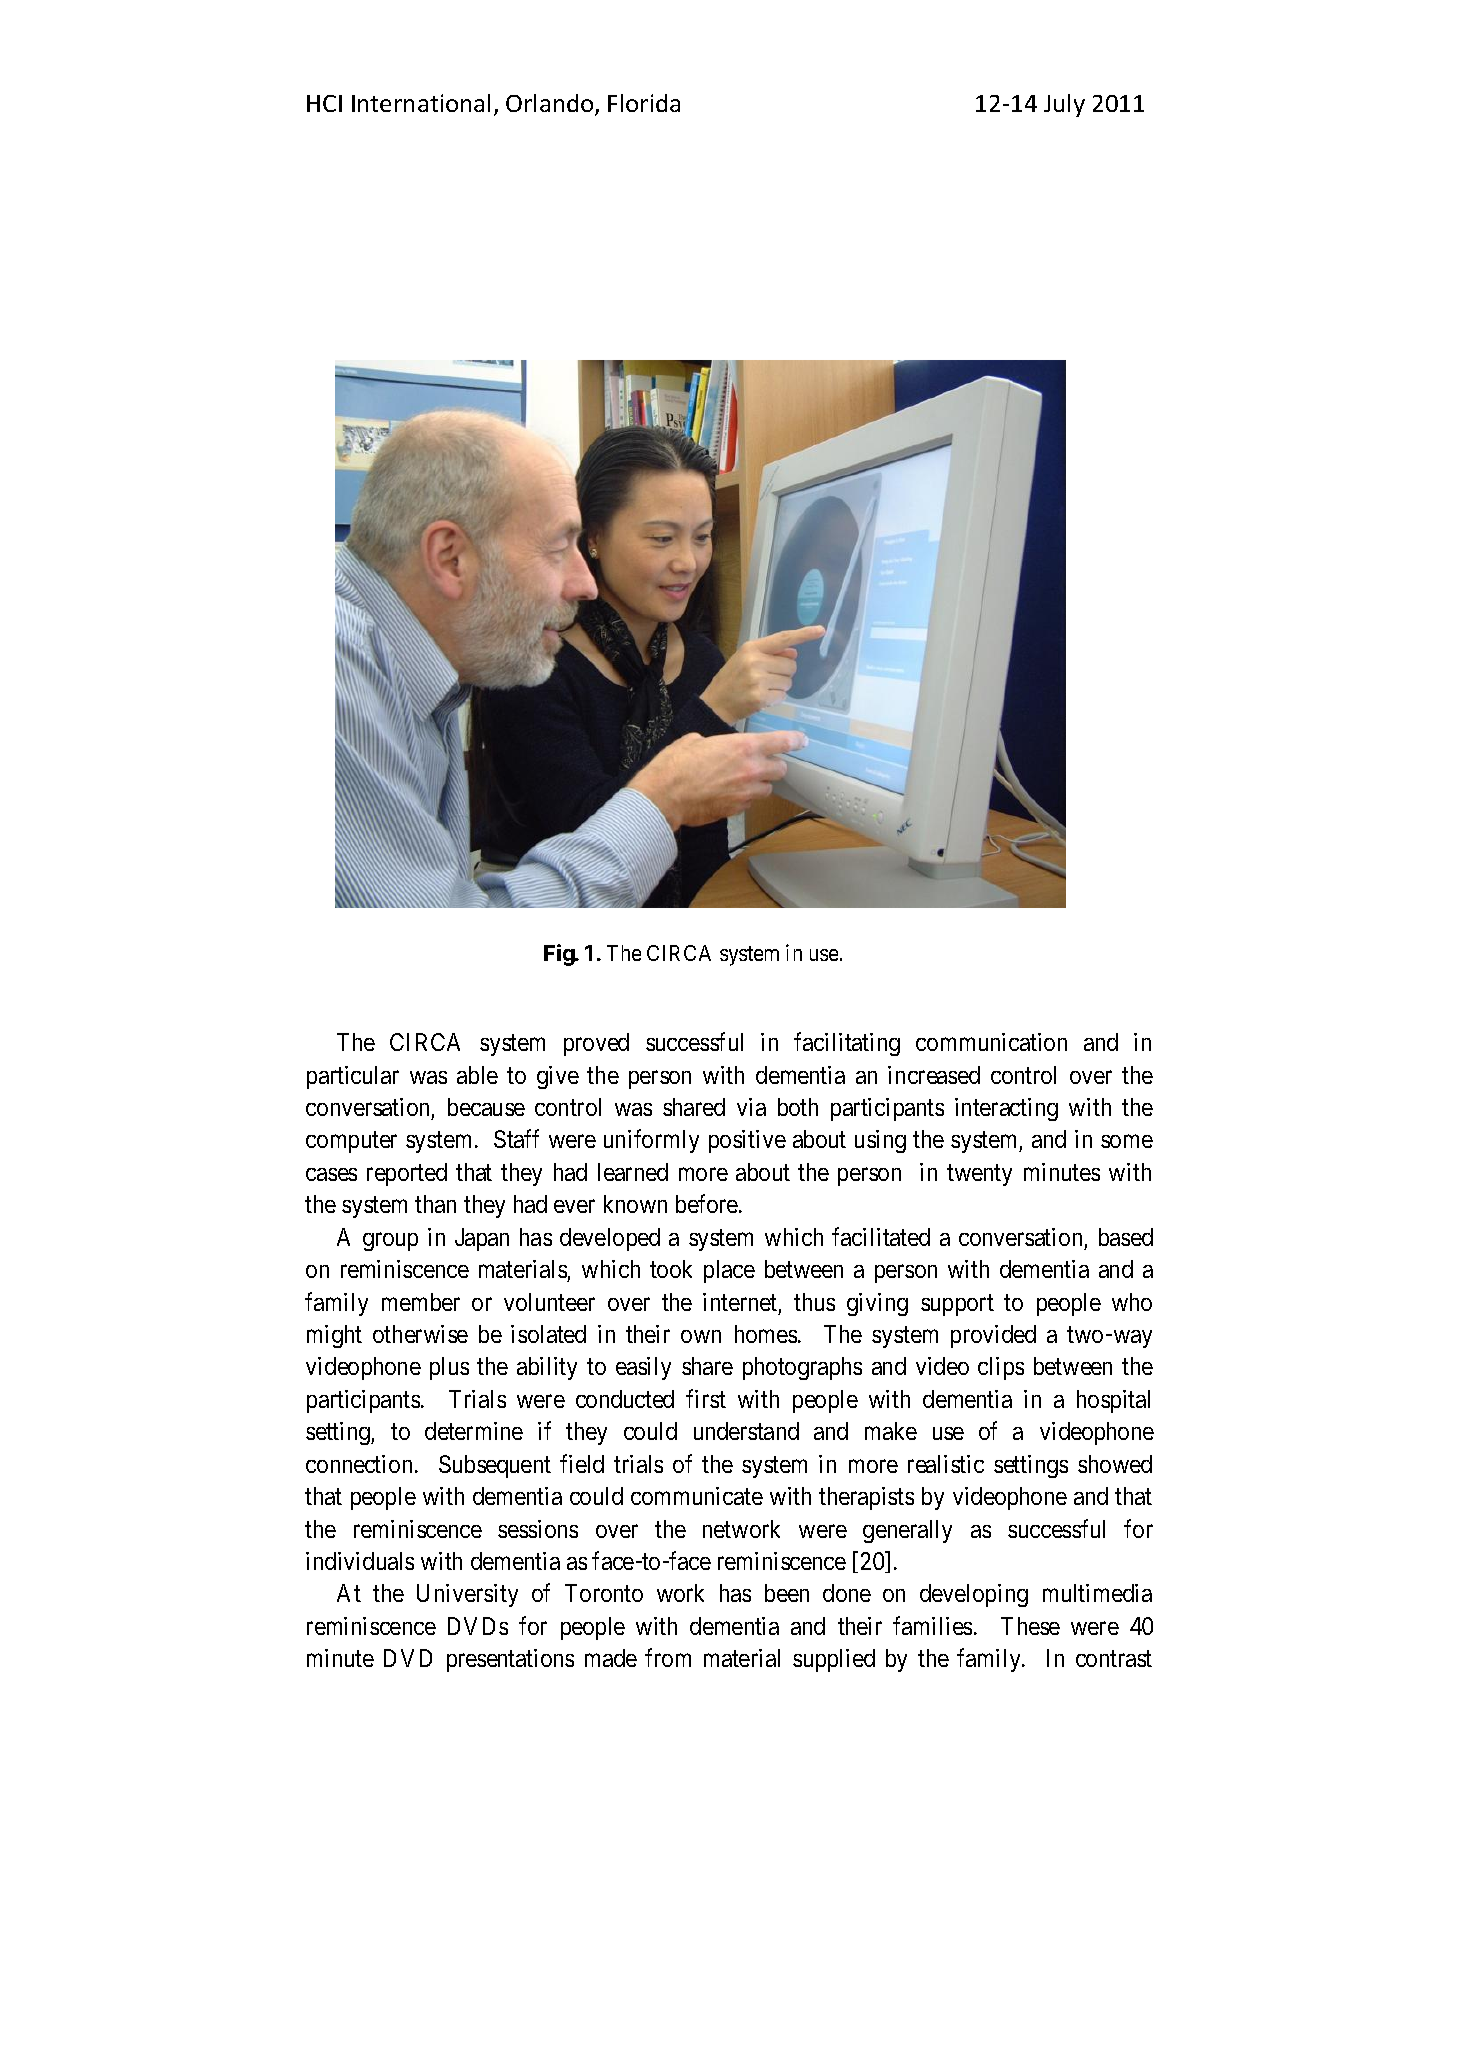  What do you see at coordinates (847, 1044) in the screenshot?
I see `facilitating` at bounding box center [847, 1044].
